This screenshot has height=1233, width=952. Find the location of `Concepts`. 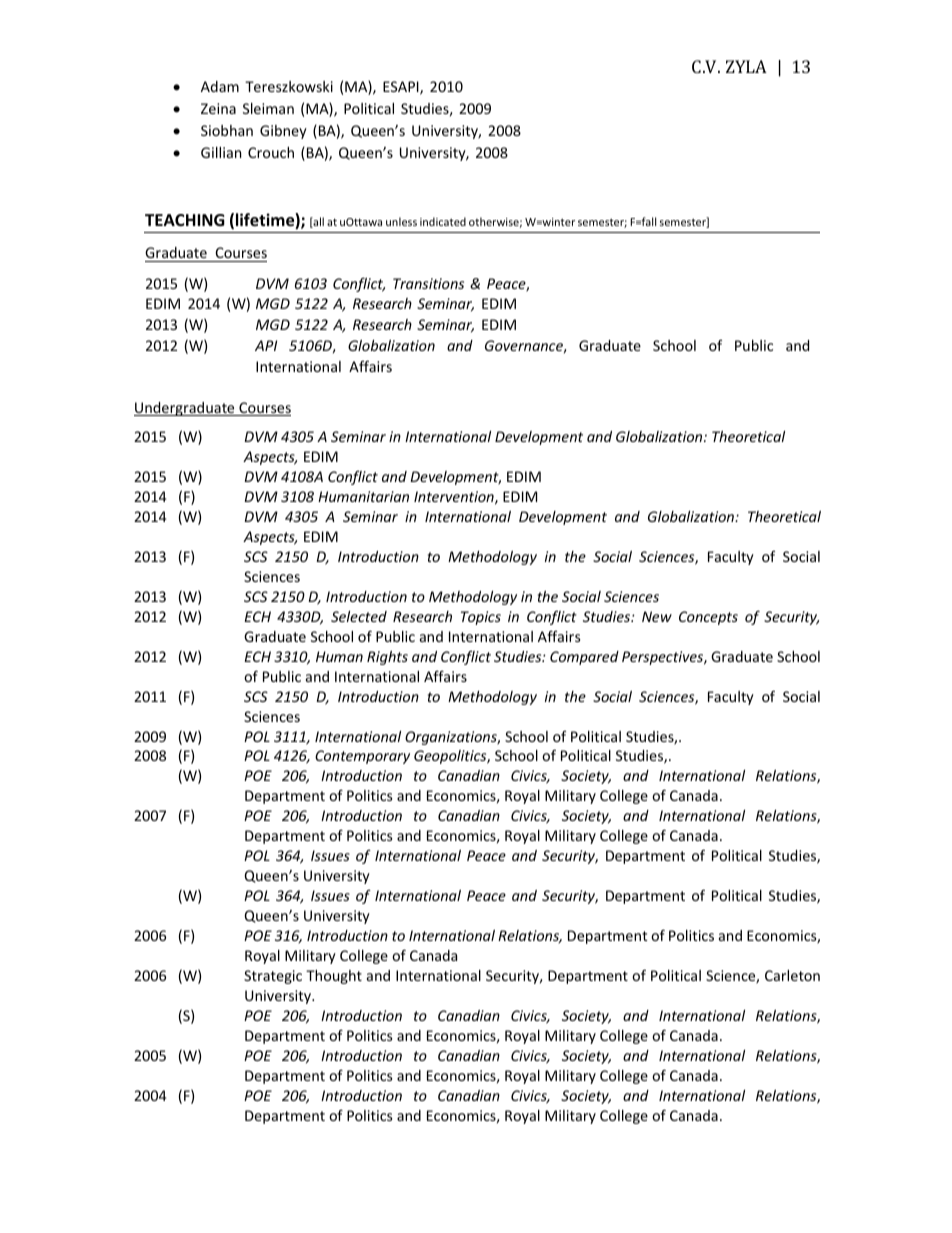

Concepts is located at coordinates (708, 618).
